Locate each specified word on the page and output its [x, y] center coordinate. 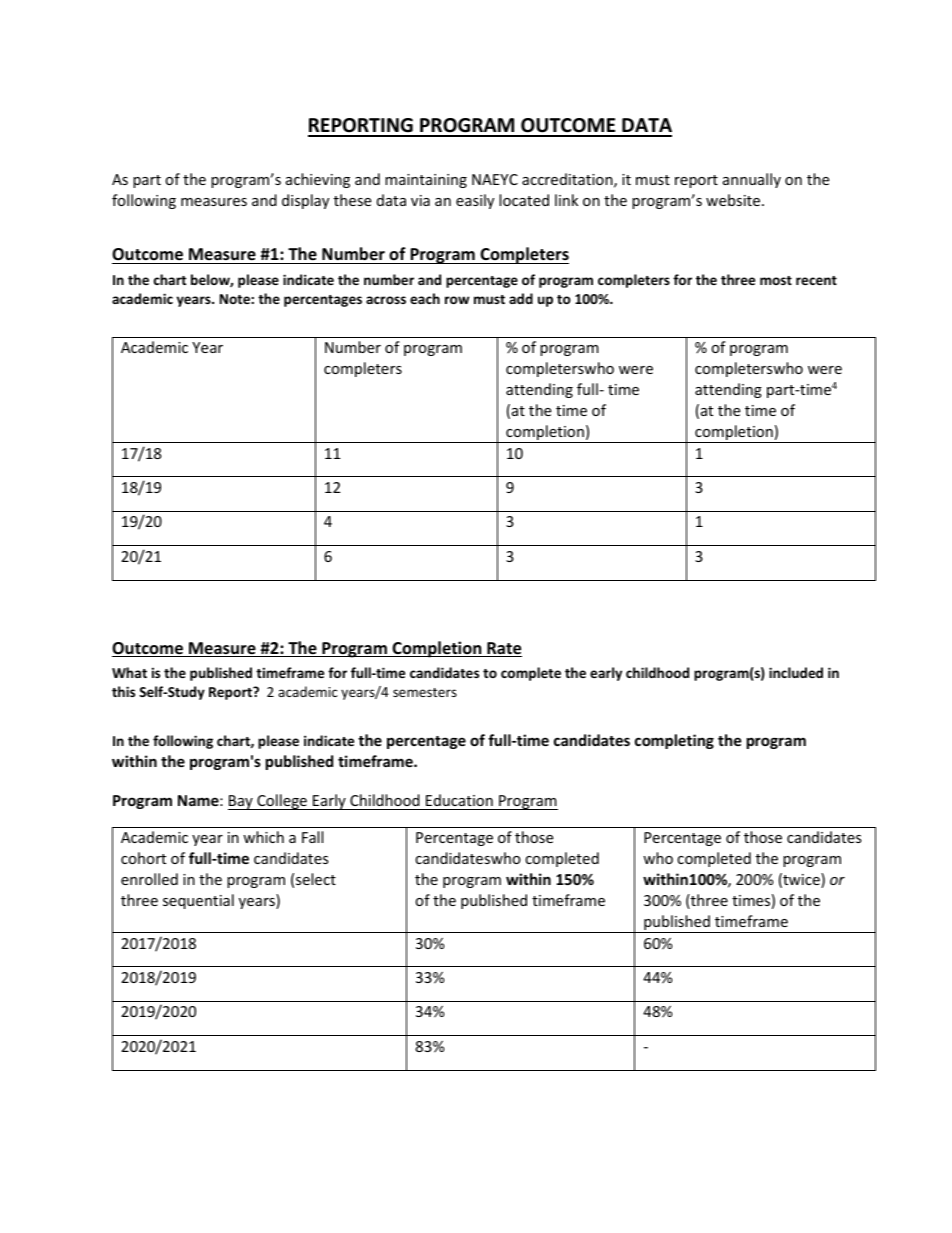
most [776, 280]
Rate [503, 649]
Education [459, 800]
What [129, 672]
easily [475, 201]
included [796, 672]
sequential [198, 901]
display [305, 201]
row [457, 300]
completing [674, 741]
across [386, 300]
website [734, 200]
